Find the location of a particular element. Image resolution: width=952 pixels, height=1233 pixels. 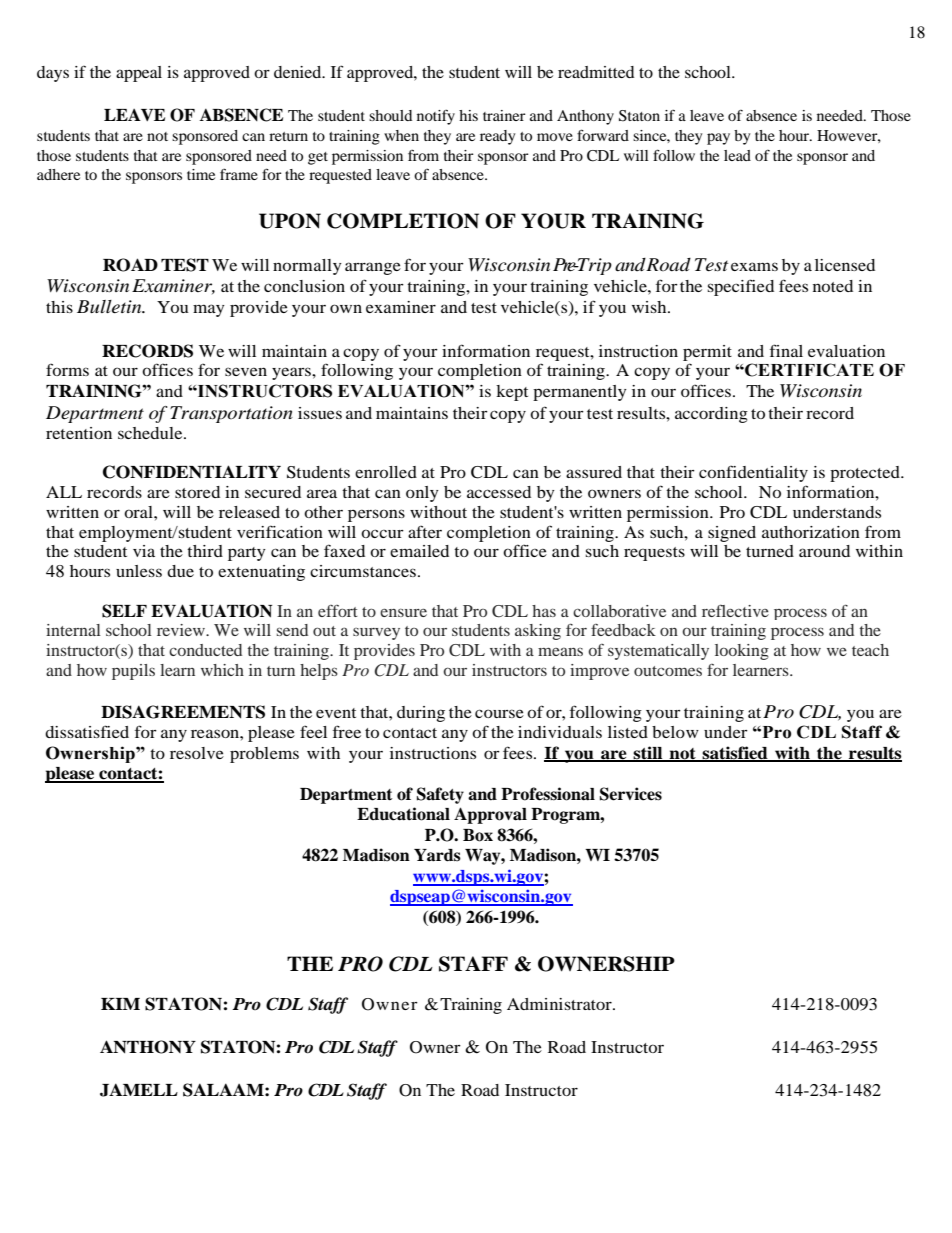

after is located at coordinates (425, 531).
